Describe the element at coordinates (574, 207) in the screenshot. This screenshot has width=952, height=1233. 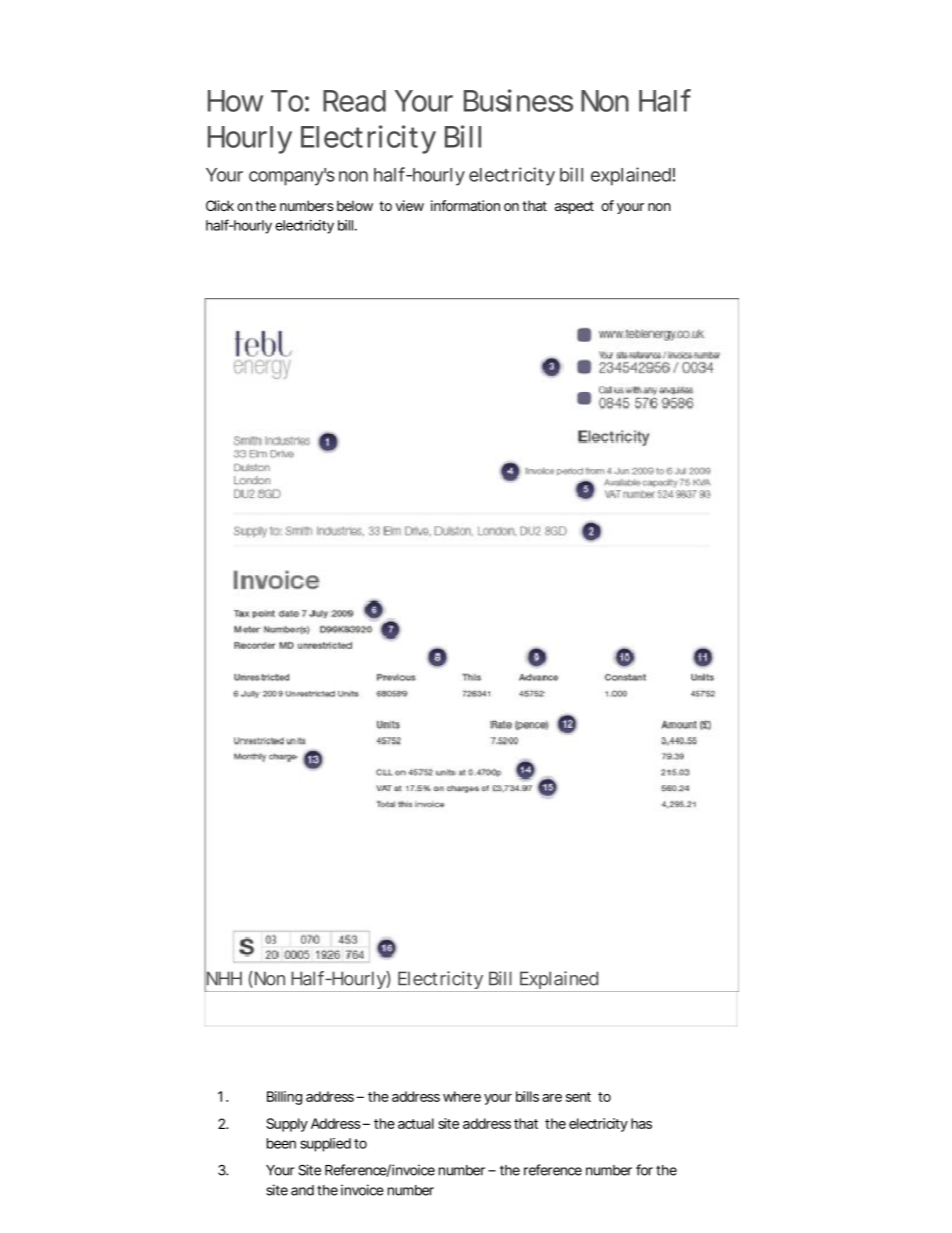
I see `aspect` at that location.
